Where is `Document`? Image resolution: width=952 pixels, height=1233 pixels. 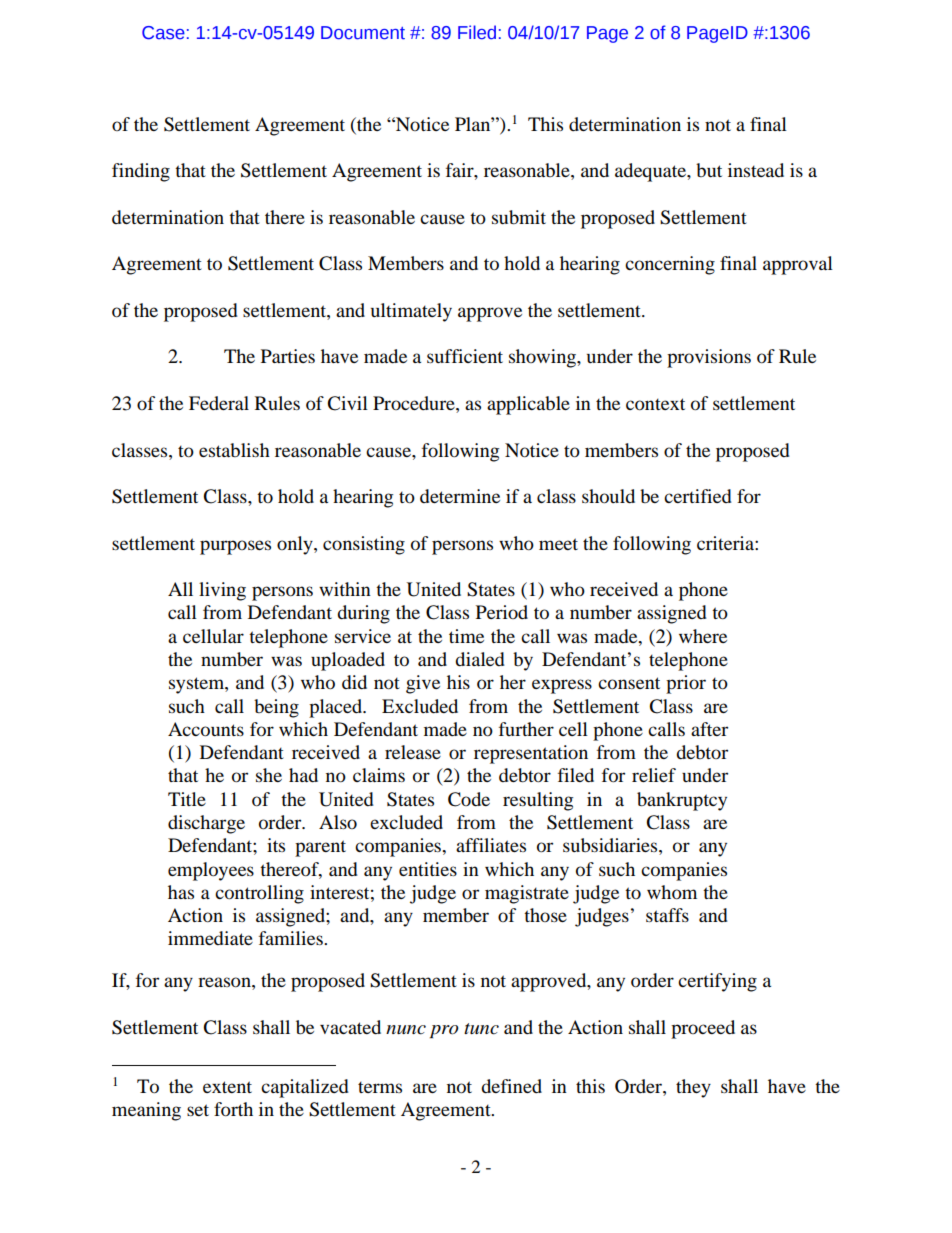 Document is located at coordinates (363, 33).
